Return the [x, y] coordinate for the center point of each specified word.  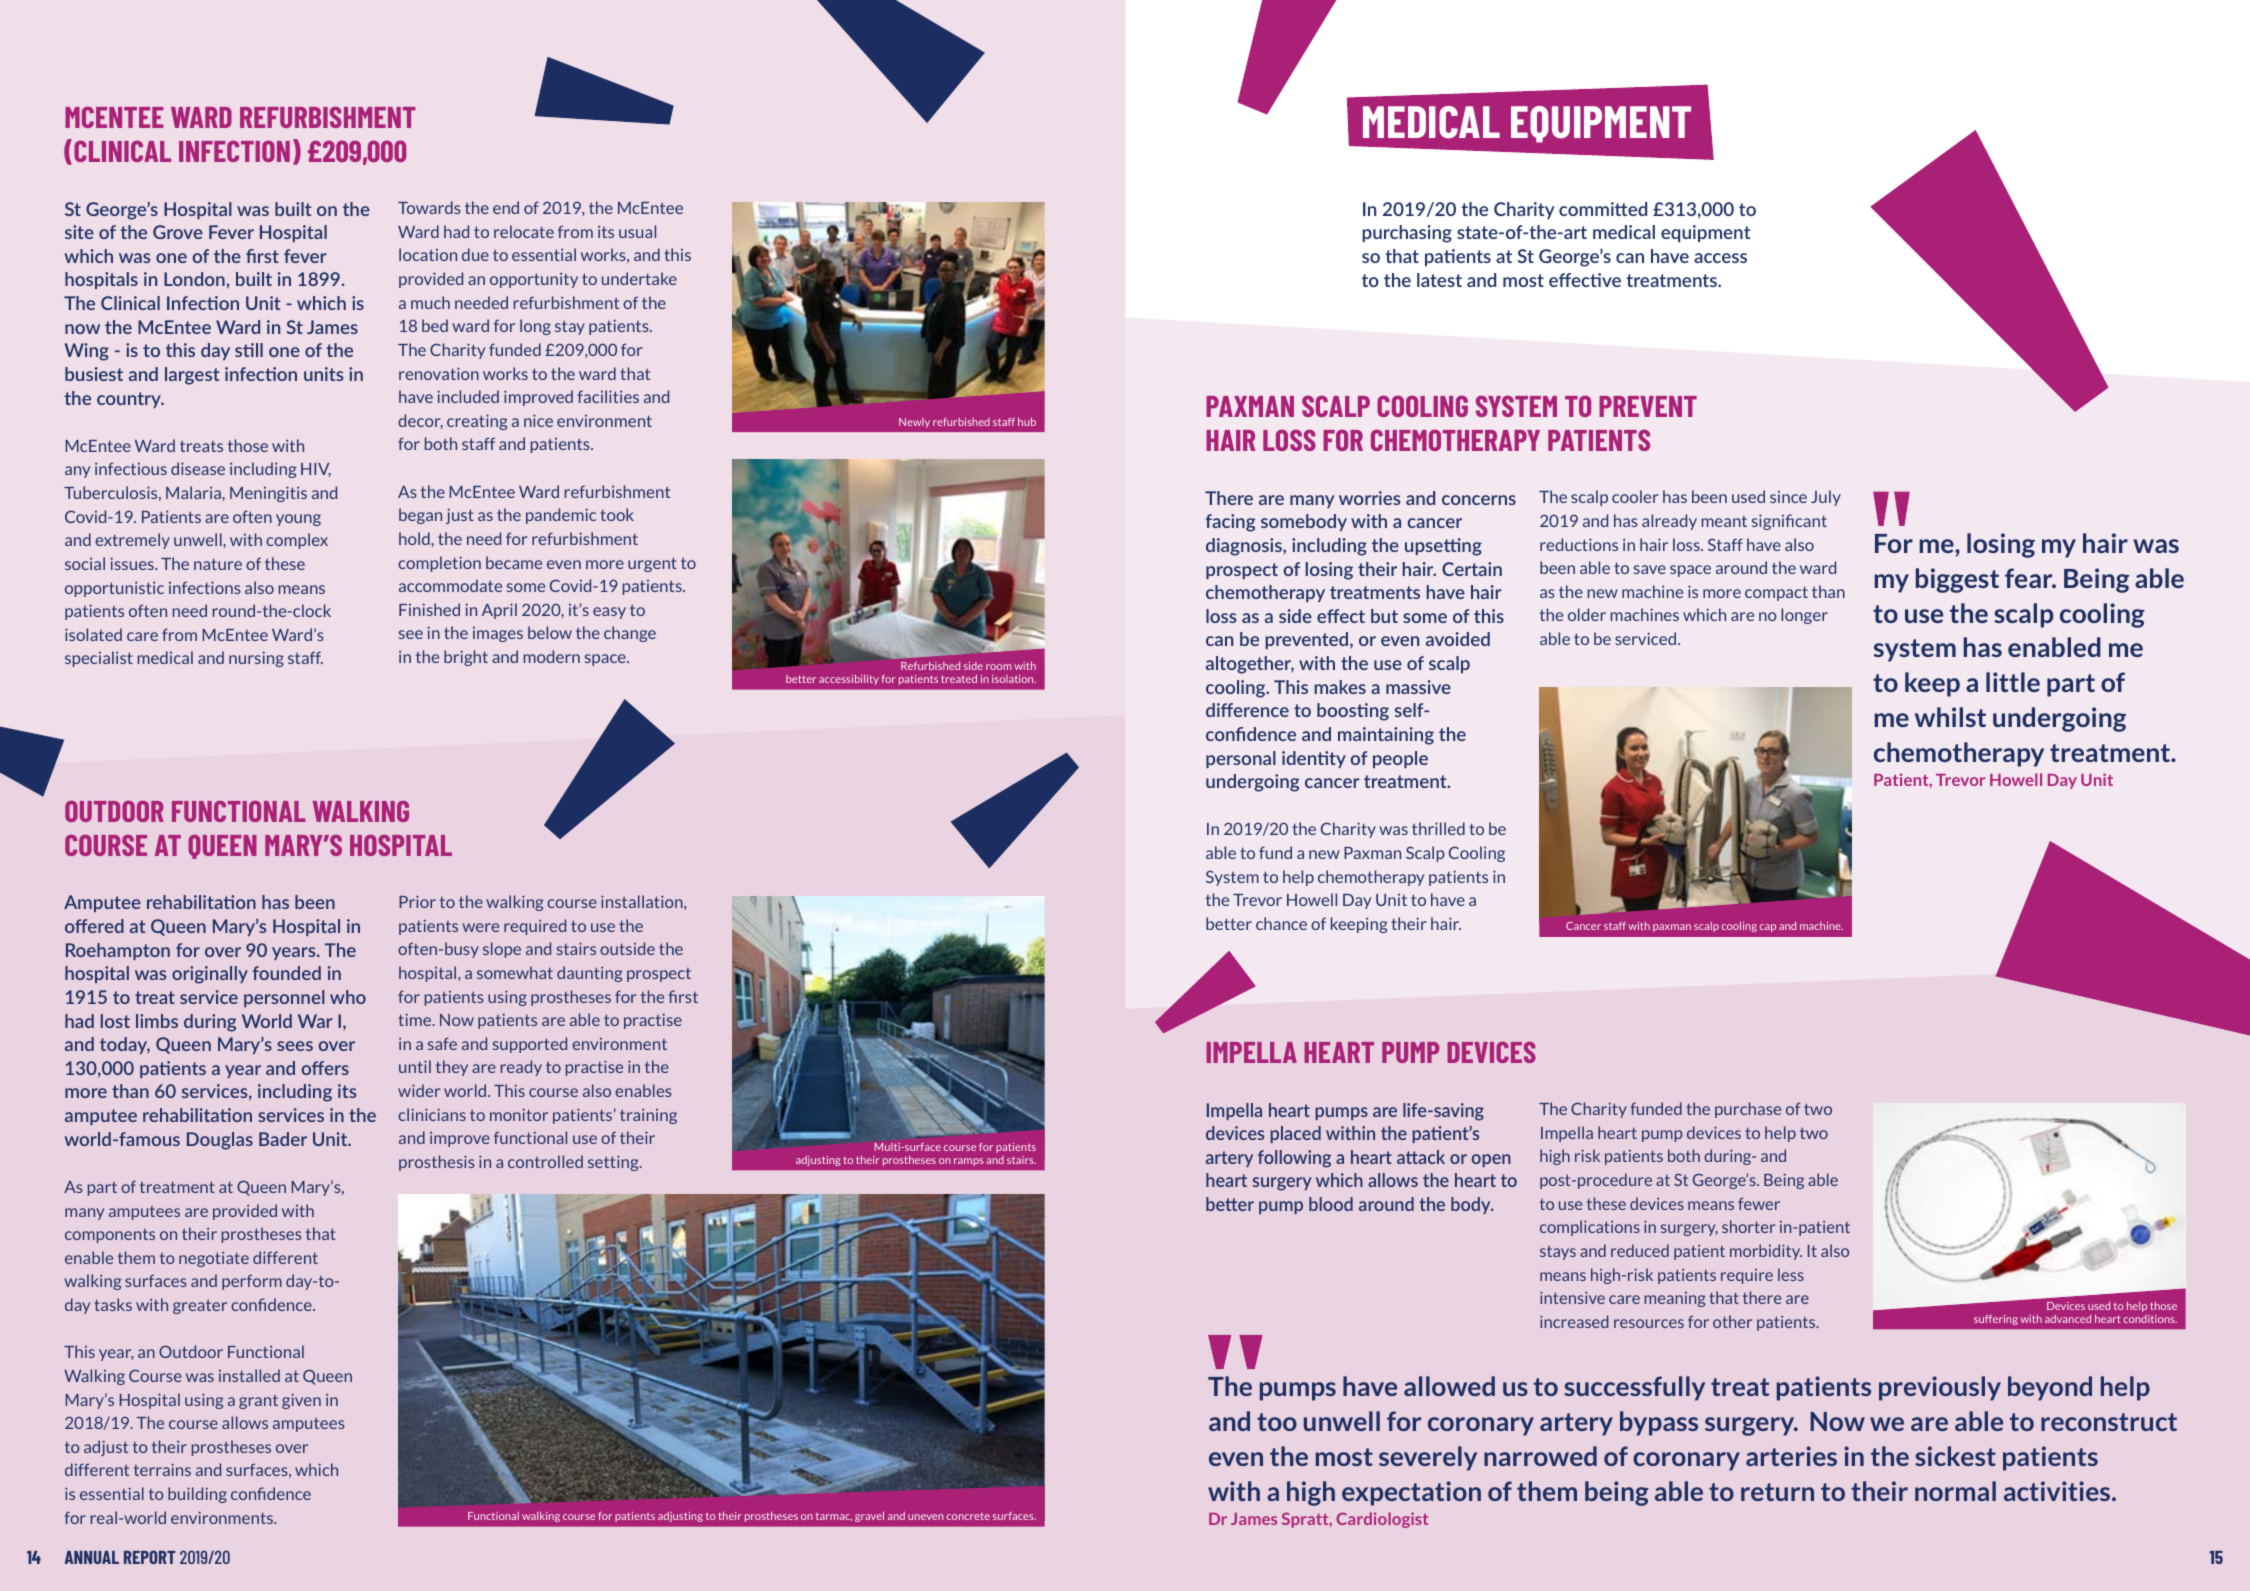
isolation [1014, 679]
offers [325, 1068]
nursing [256, 659]
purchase [1748, 1110]
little [2013, 682]
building [197, 1495]
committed [1603, 209]
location [428, 254]
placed [1295, 1134]
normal [1955, 1491]
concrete [968, 1516]
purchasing [1407, 234]
